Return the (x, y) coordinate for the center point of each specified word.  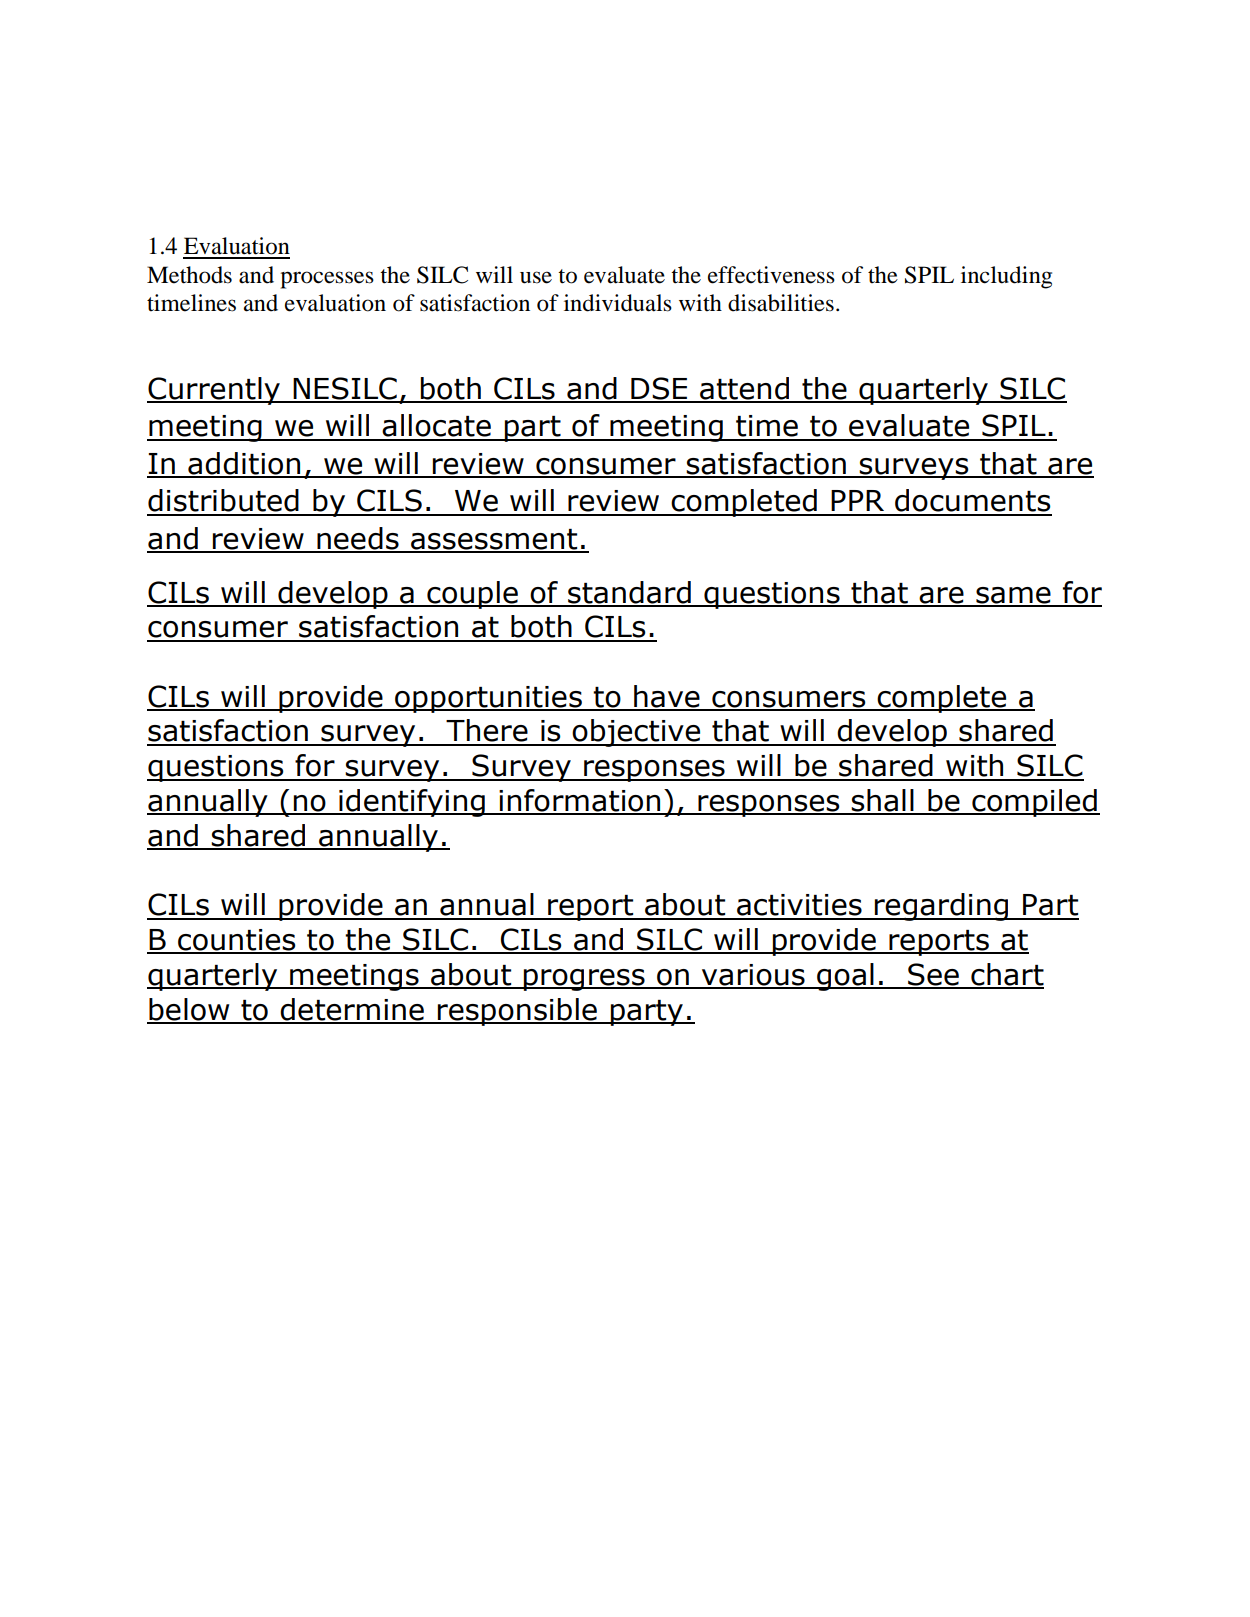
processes (327, 280)
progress (584, 980)
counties (237, 941)
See (933, 975)
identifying (412, 803)
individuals (618, 303)
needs (358, 539)
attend (744, 389)
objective (637, 733)
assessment (494, 540)
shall (883, 801)
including (1006, 277)
